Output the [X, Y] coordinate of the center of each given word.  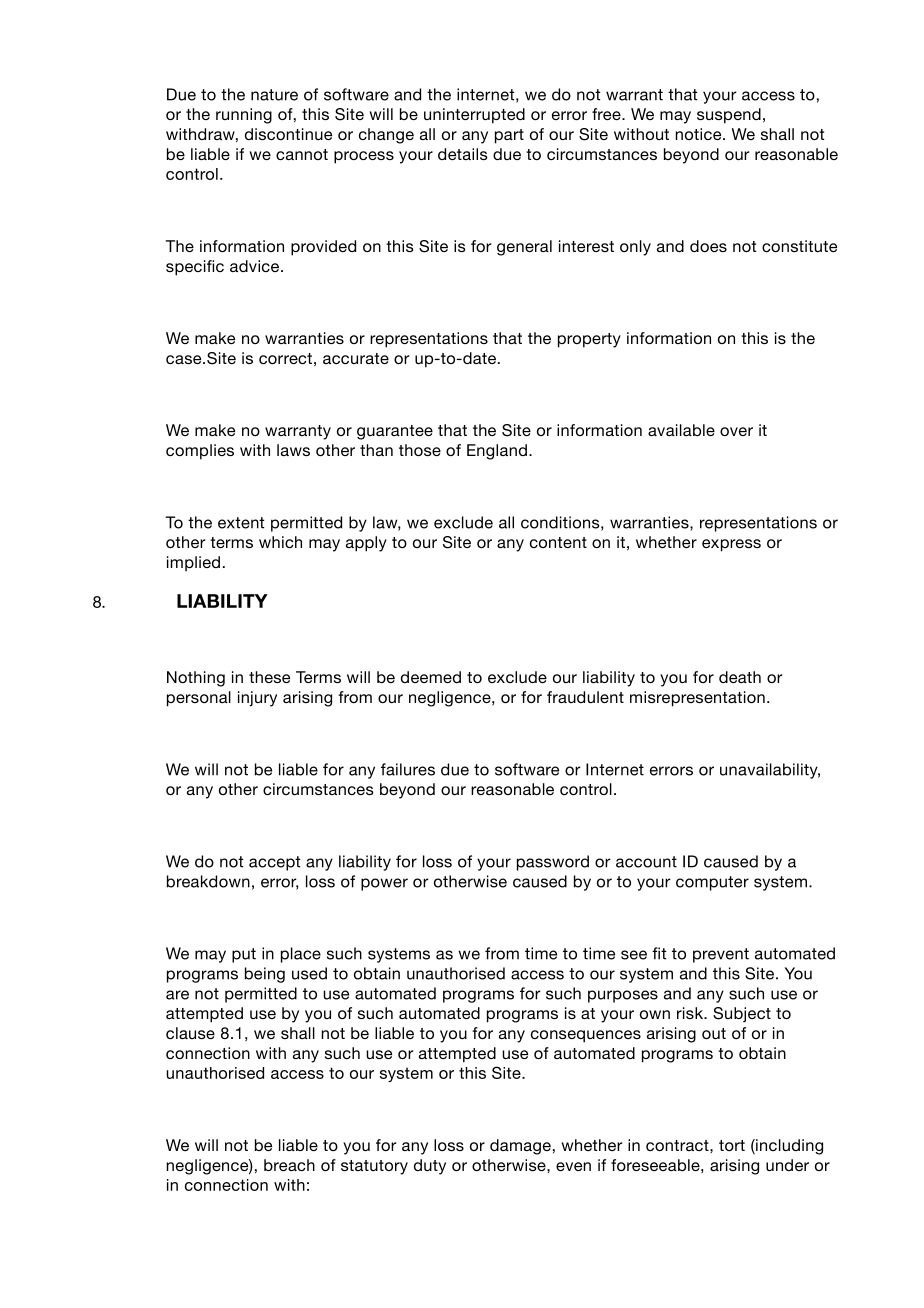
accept [274, 863]
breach [289, 1165]
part [509, 136]
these [269, 677]
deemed [431, 677]
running [244, 116]
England [497, 452]
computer [712, 883]
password [553, 863]
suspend [729, 116]
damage [520, 1147]
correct [285, 358]
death [740, 677]
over [736, 431]
